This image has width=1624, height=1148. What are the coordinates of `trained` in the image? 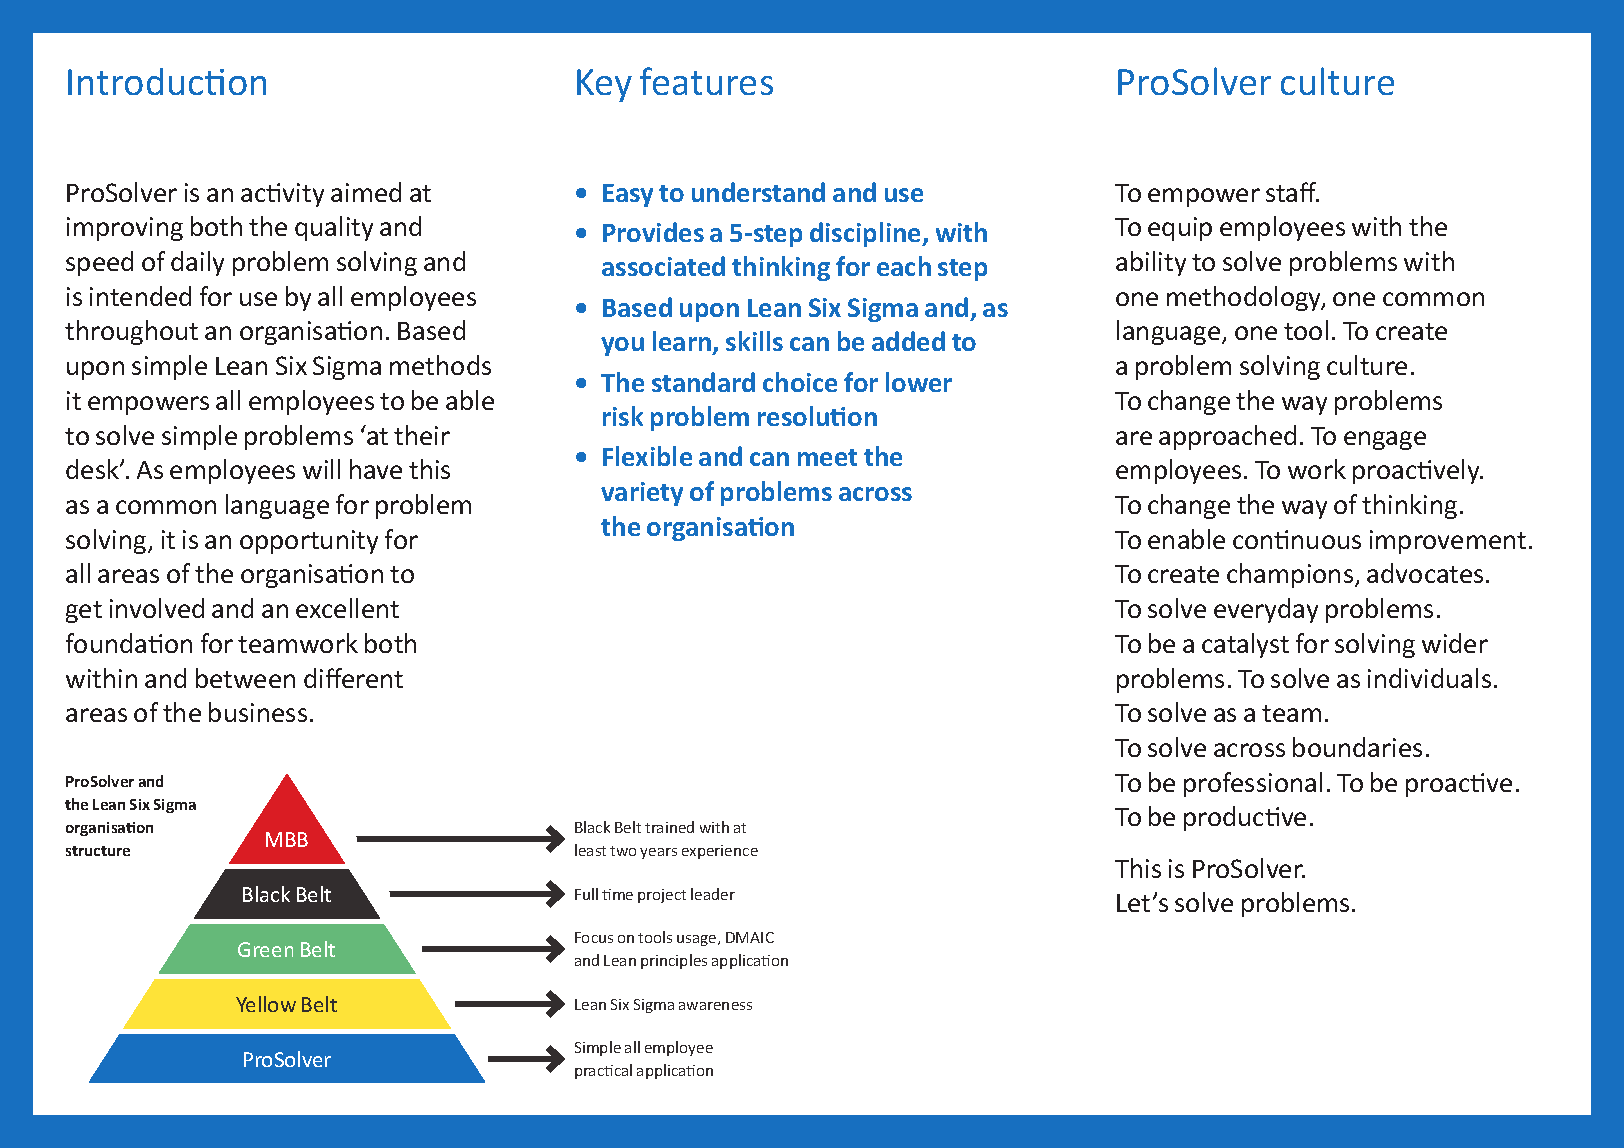 It's located at (669, 827).
